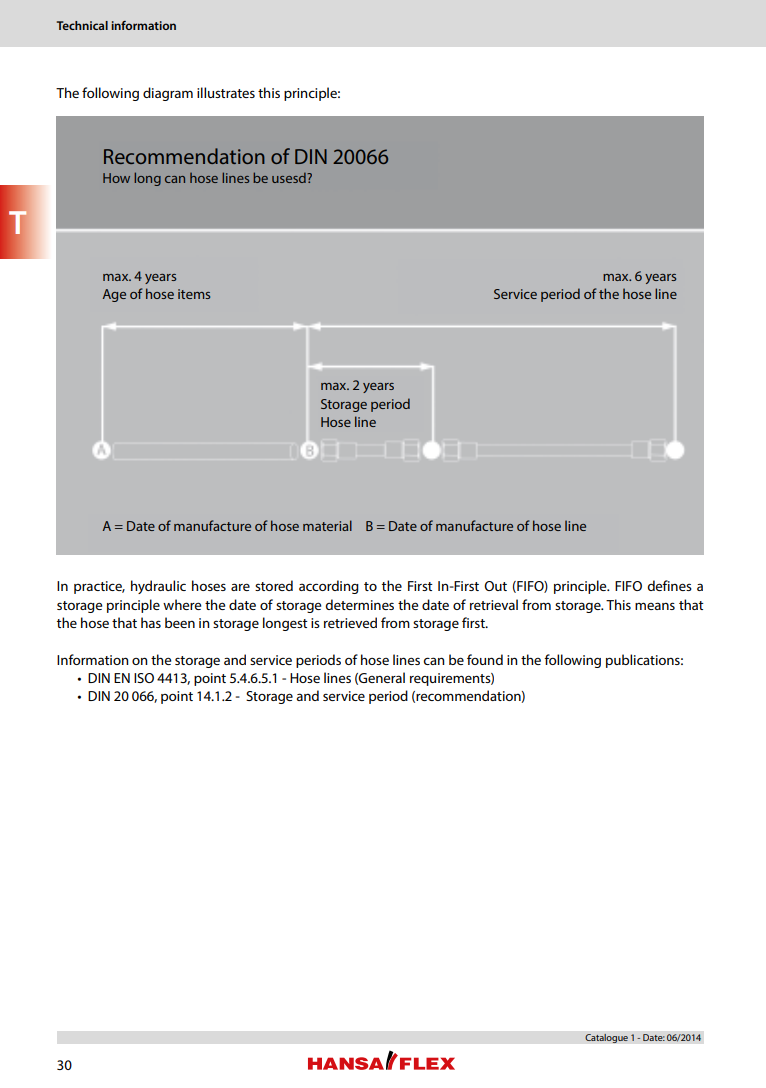 This image has height=1088, width=766. I want to click on defines, so click(669, 585).
